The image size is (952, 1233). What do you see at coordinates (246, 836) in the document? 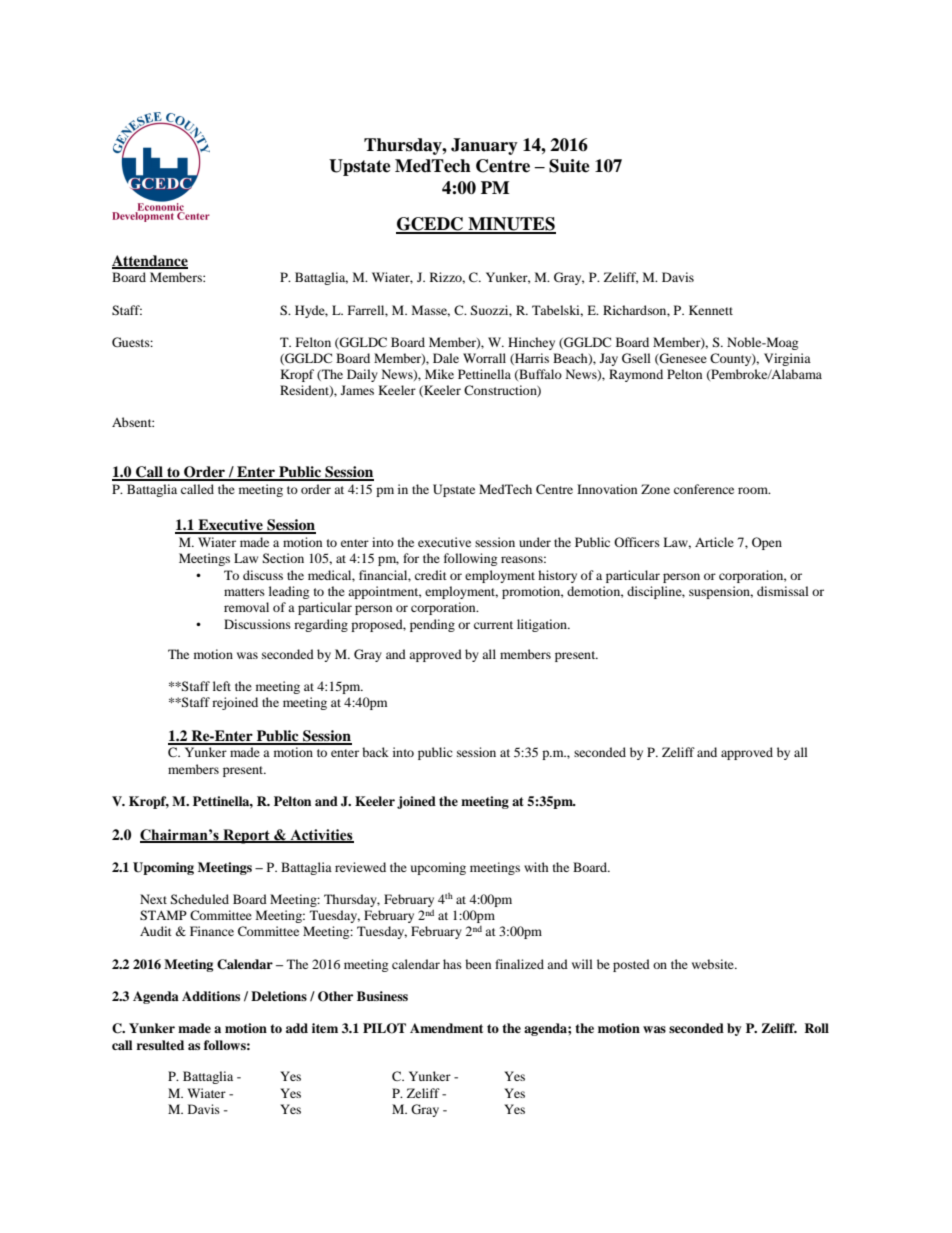
I see `Report` at bounding box center [246, 836].
